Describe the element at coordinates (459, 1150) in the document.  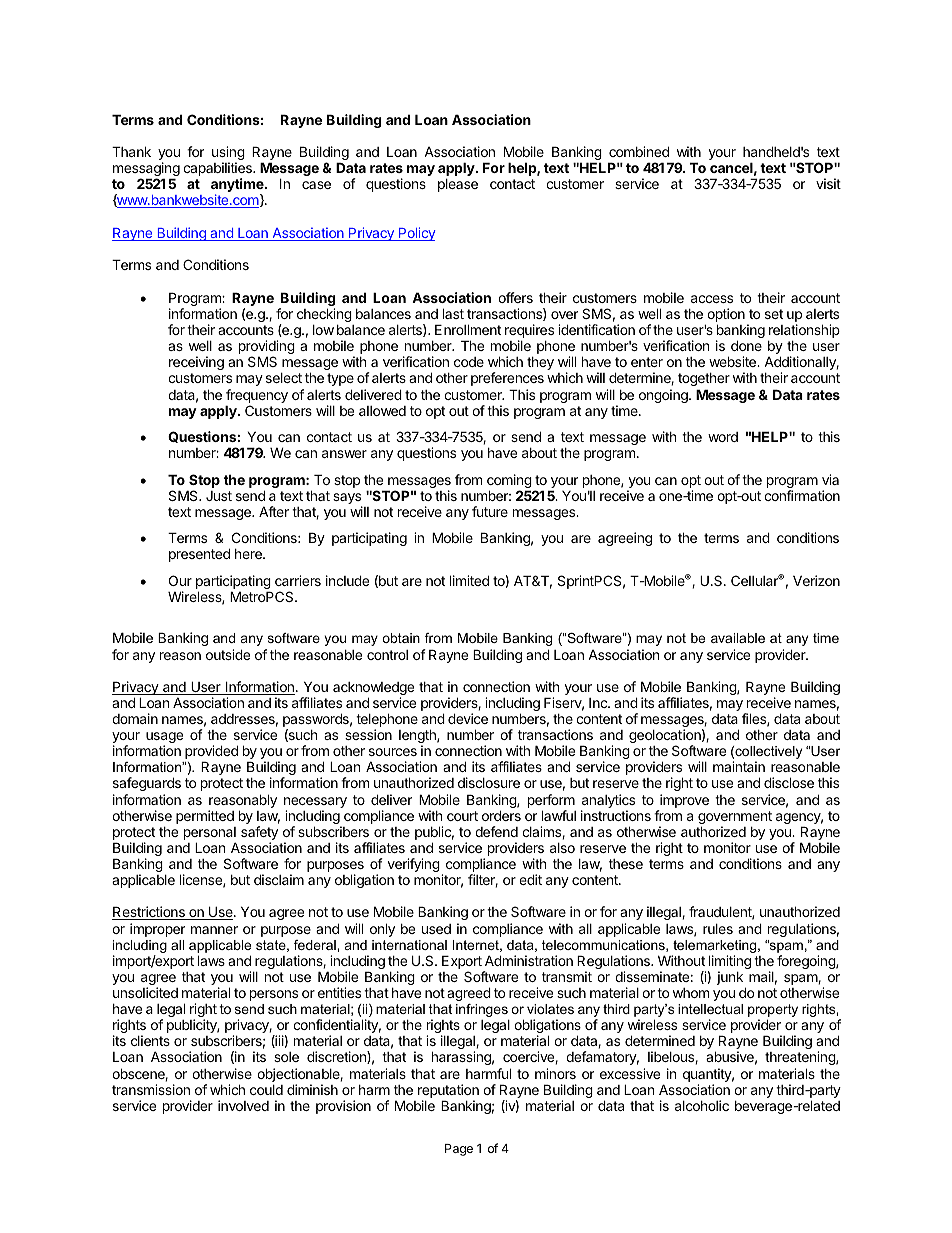
I see `Page` at that location.
